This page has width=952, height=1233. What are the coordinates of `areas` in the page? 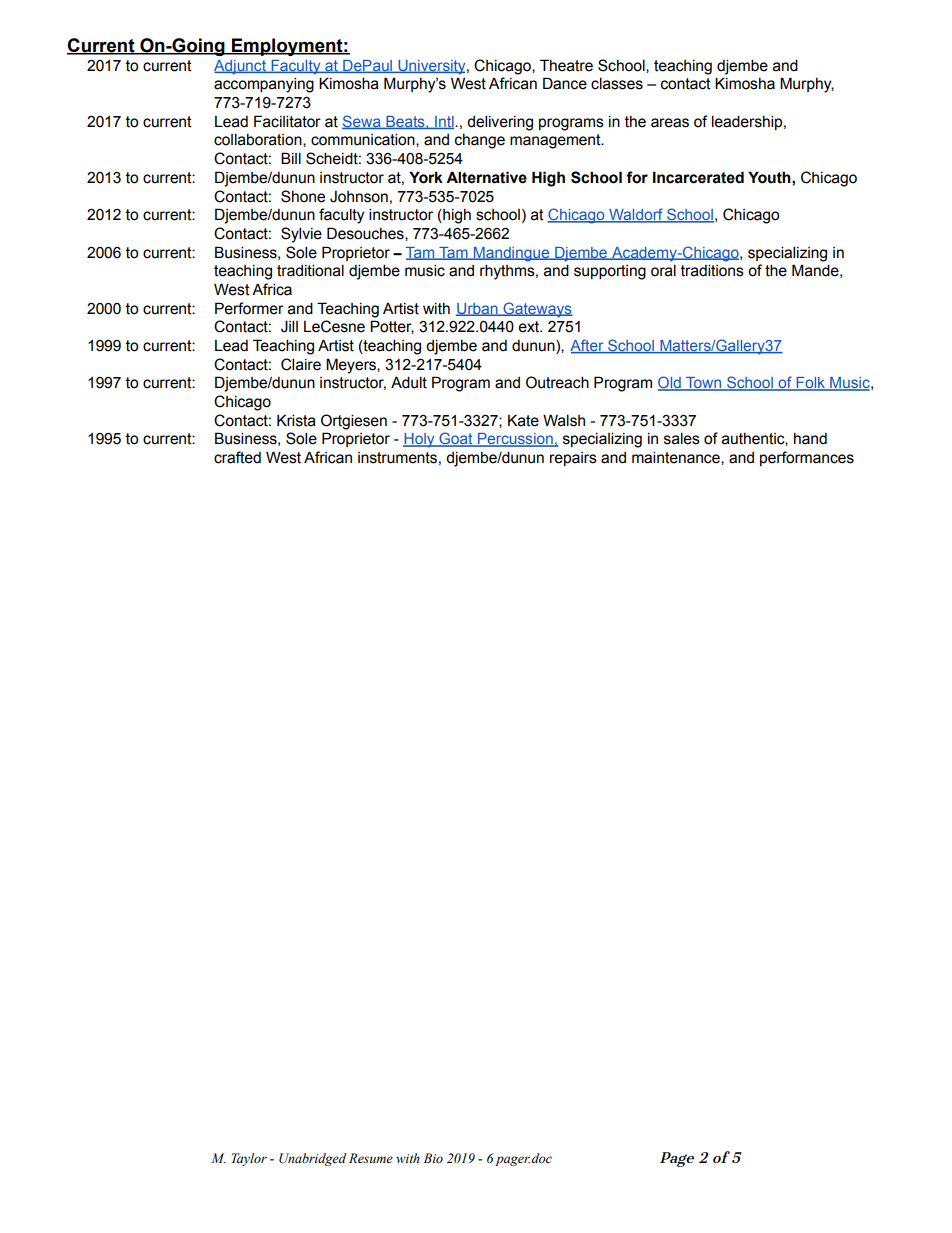 It's located at (670, 123).
